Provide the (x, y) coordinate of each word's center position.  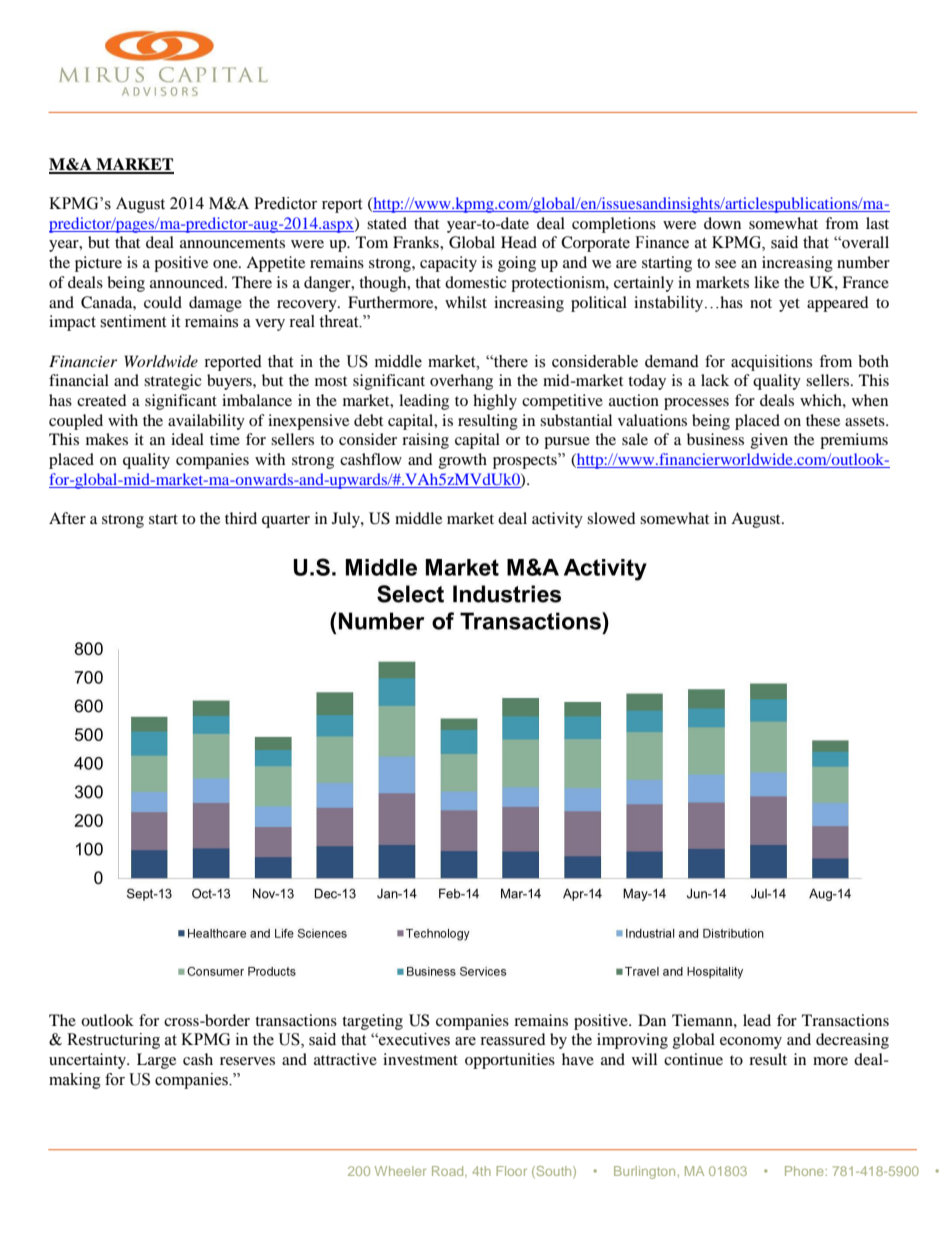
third (241, 518)
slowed (611, 518)
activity (557, 520)
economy (751, 1043)
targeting (372, 1022)
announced (188, 282)
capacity (448, 264)
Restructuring (113, 1041)
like (766, 282)
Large (156, 1061)
